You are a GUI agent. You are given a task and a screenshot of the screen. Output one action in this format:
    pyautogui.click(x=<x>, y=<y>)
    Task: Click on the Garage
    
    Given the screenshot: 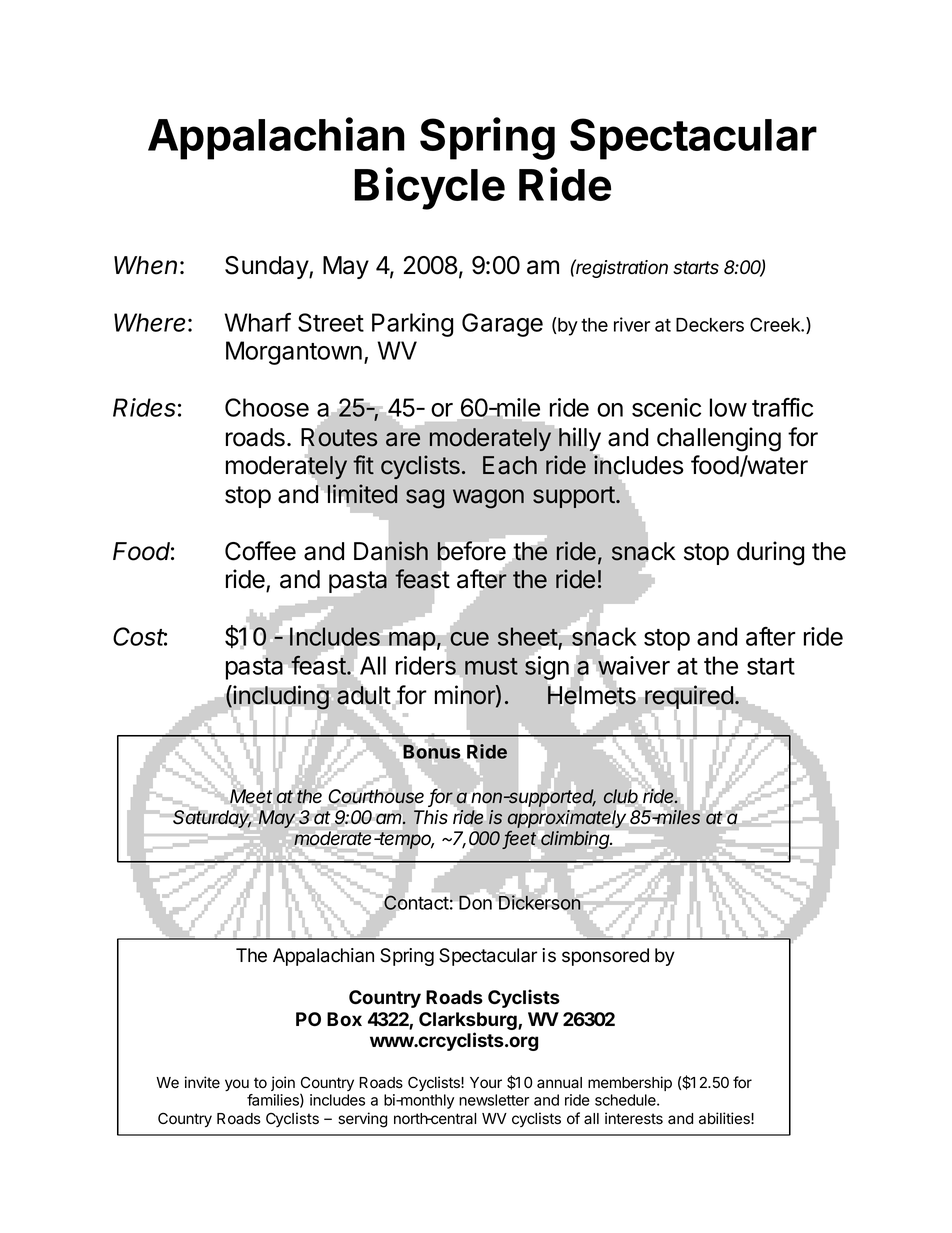 What is the action you would take?
    pyautogui.click(x=502, y=325)
